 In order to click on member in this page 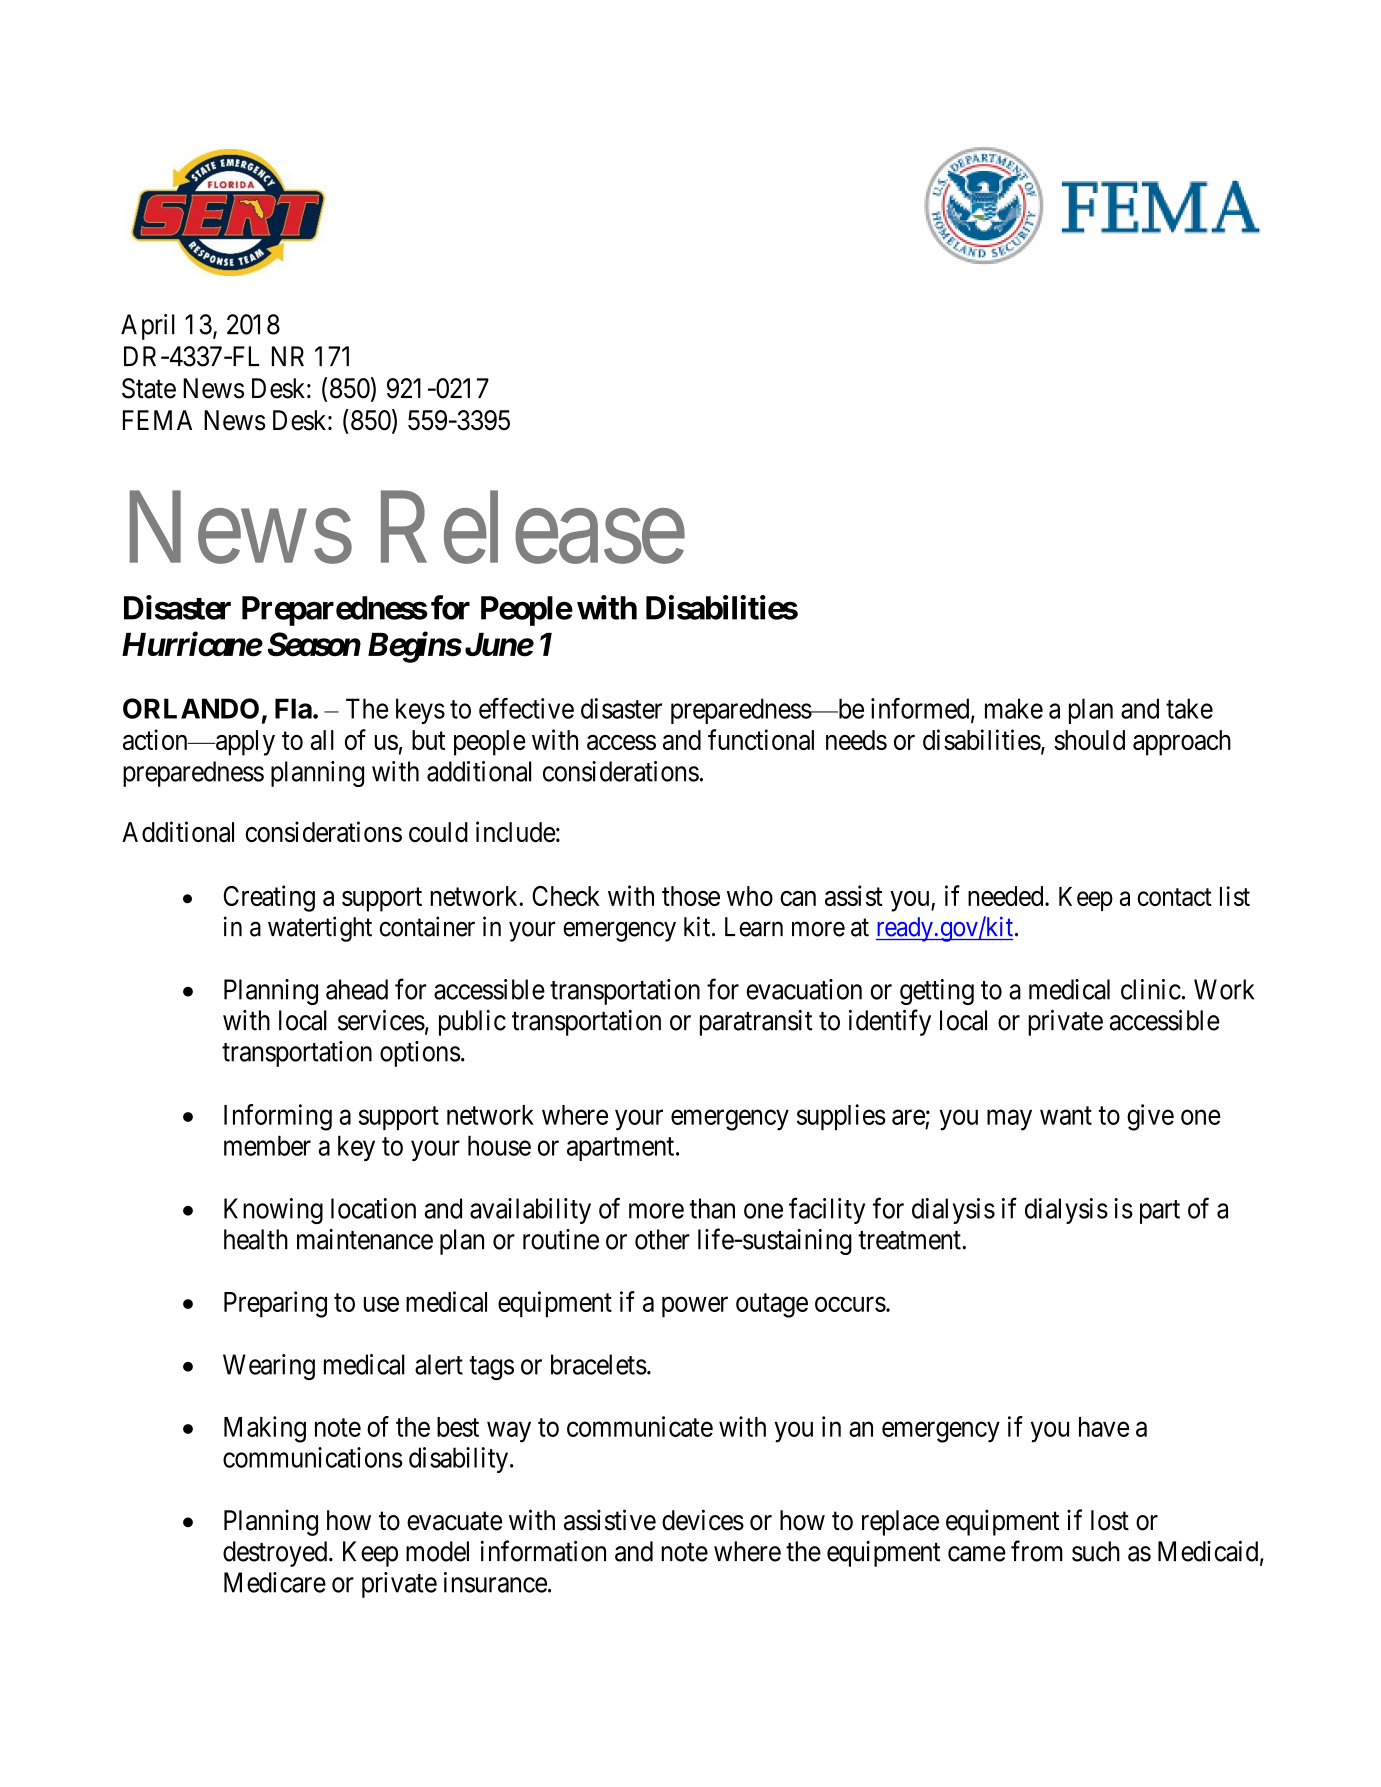, I will do `click(267, 1145)`.
